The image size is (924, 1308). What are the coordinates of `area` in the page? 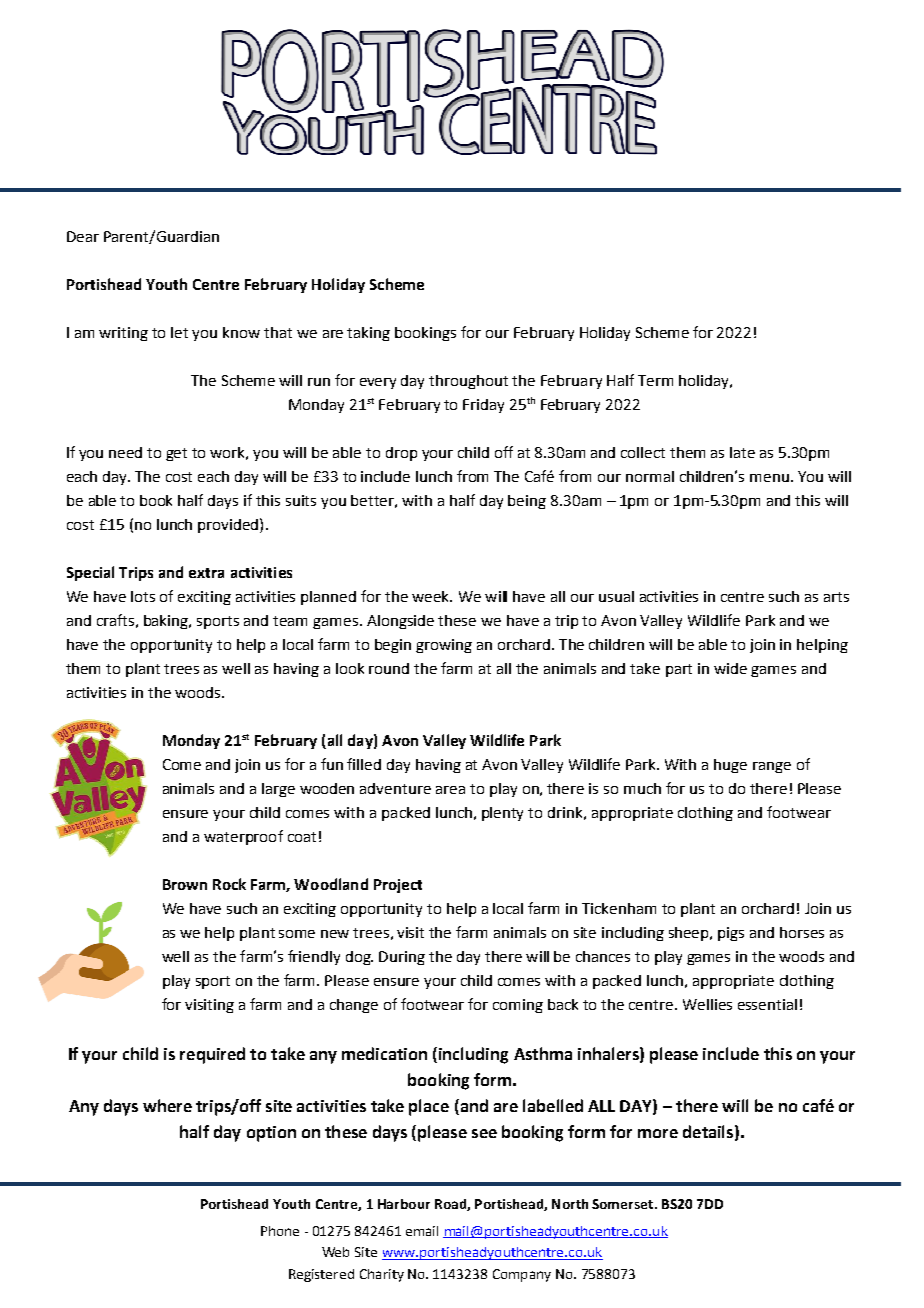 It's located at (450, 790).
